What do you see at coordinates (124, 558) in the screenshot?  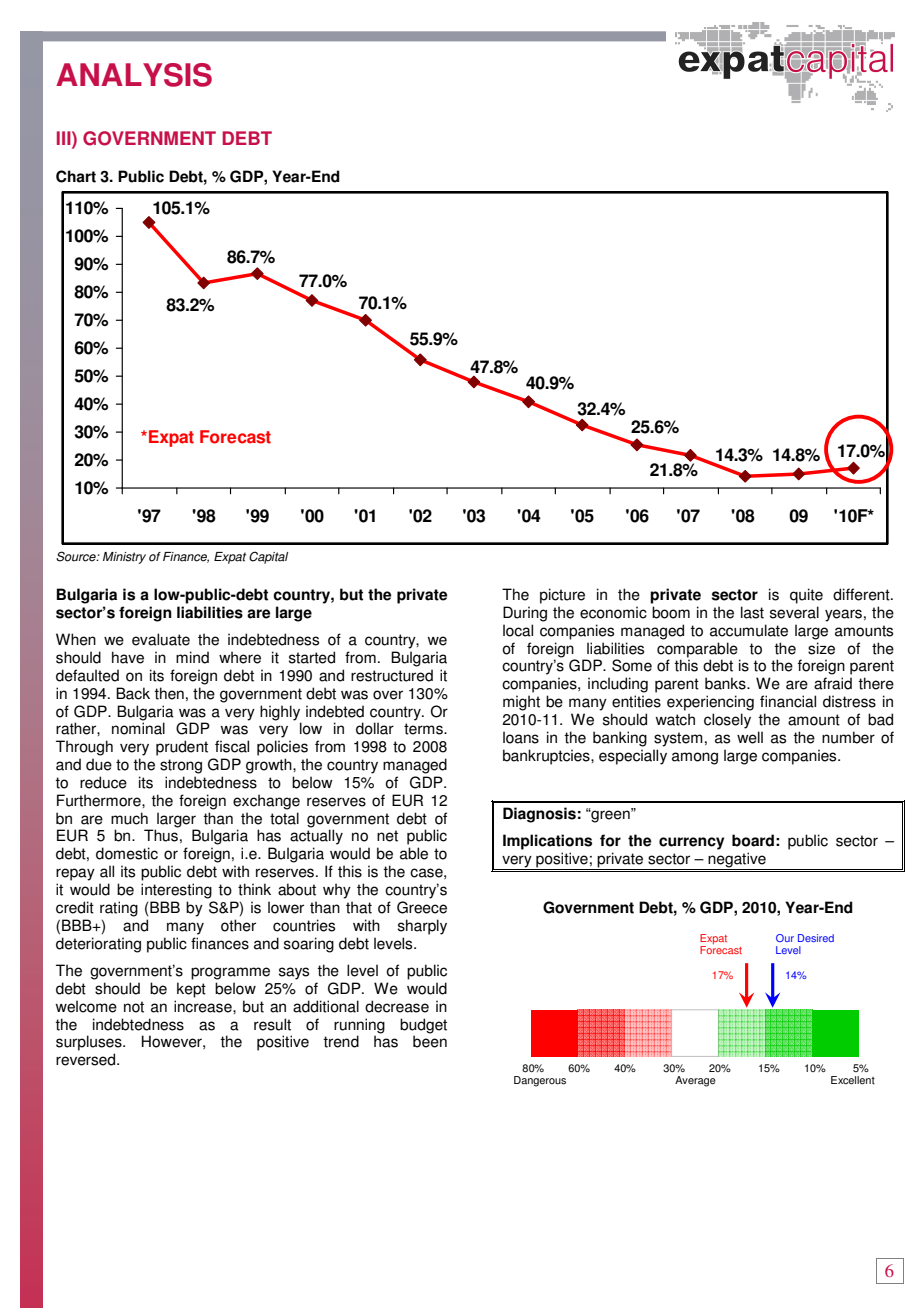 I see `Ministry` at bounding box center [124, 558].
